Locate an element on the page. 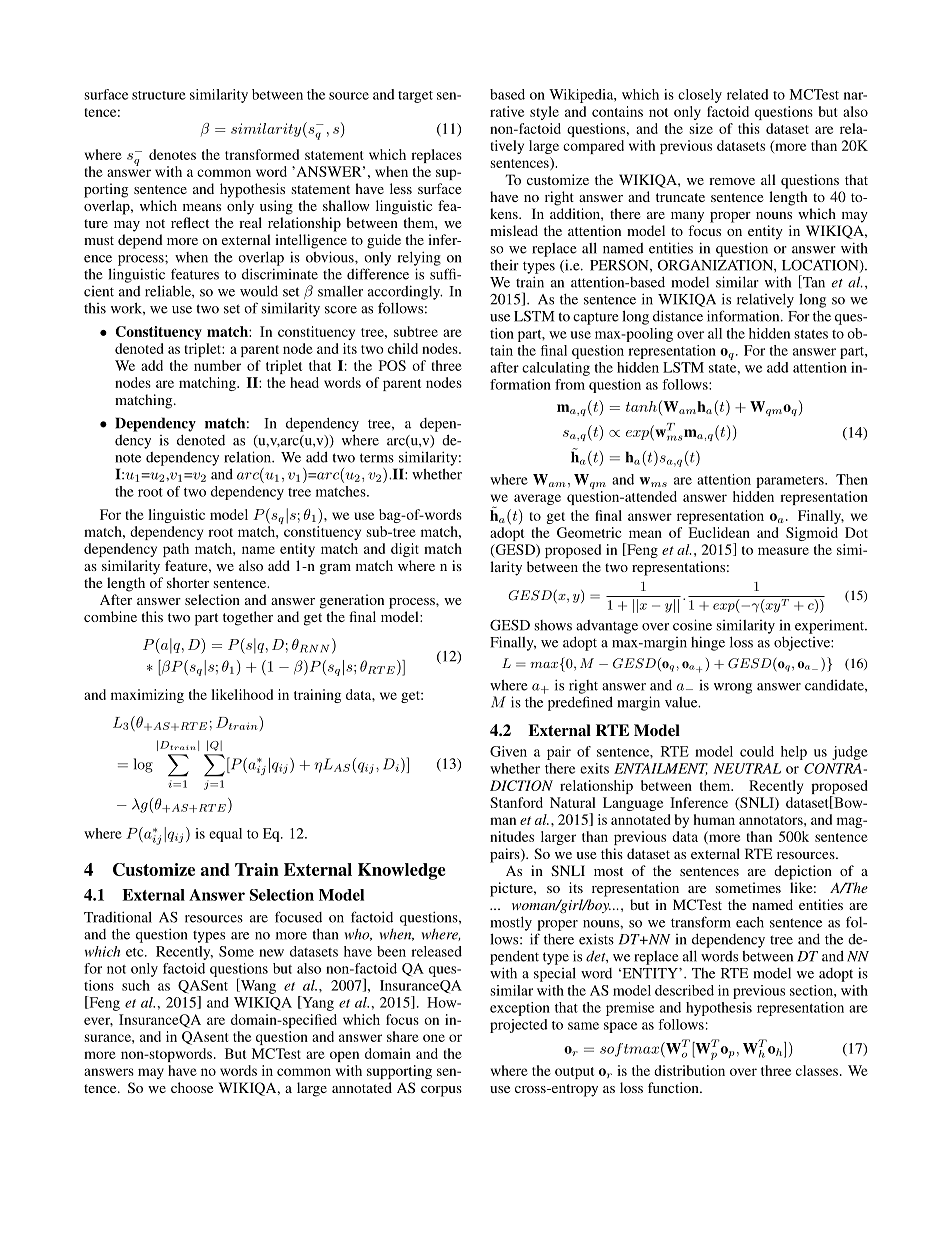 This page has height=1233, width=952. terms is located at coordinates (377, 458).
